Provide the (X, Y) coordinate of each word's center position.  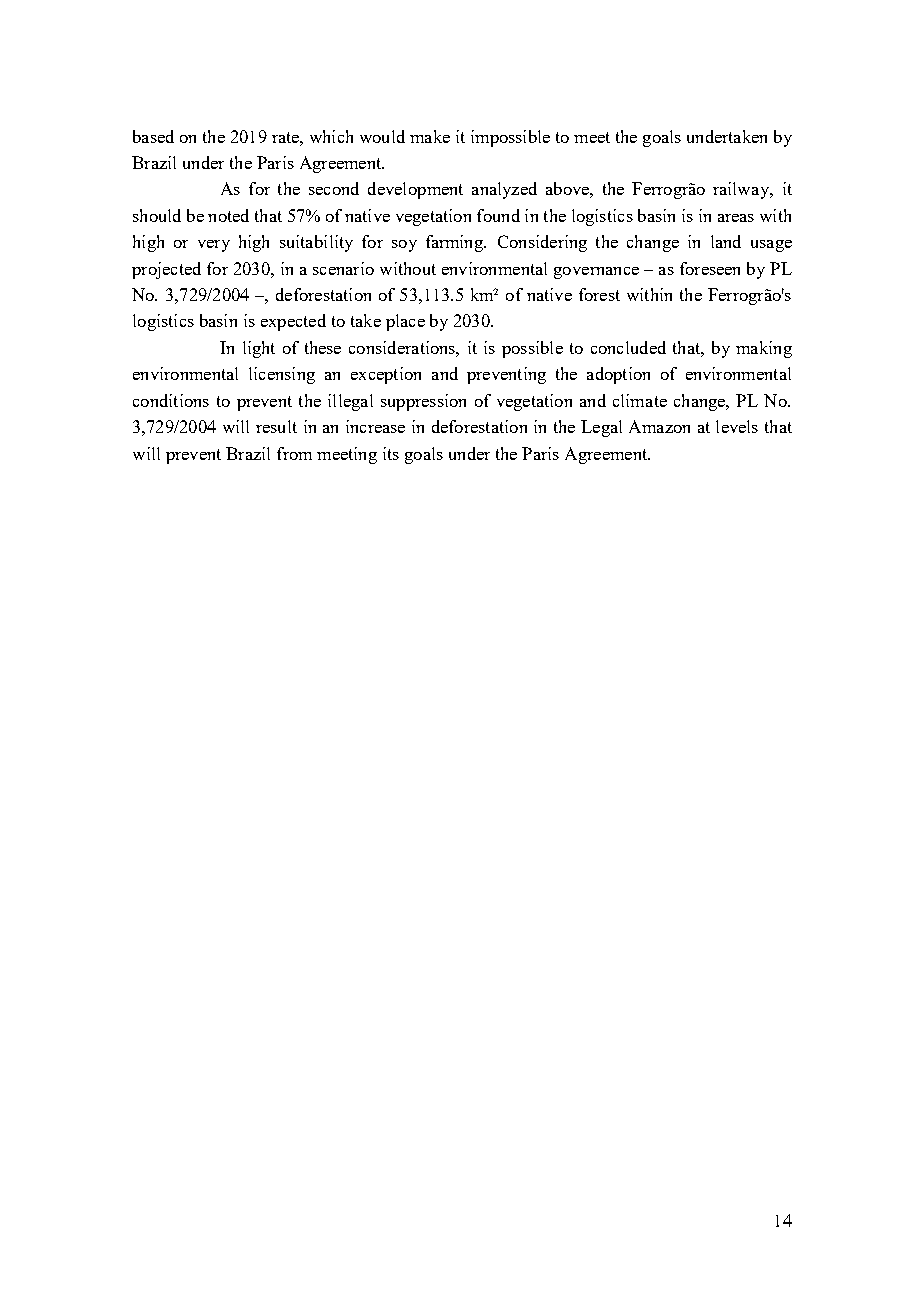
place (405, 322)
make (430, 136)
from (294, 453)
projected (166, 270)
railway (742, 190)
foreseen (710, 268)
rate (286, 137)
